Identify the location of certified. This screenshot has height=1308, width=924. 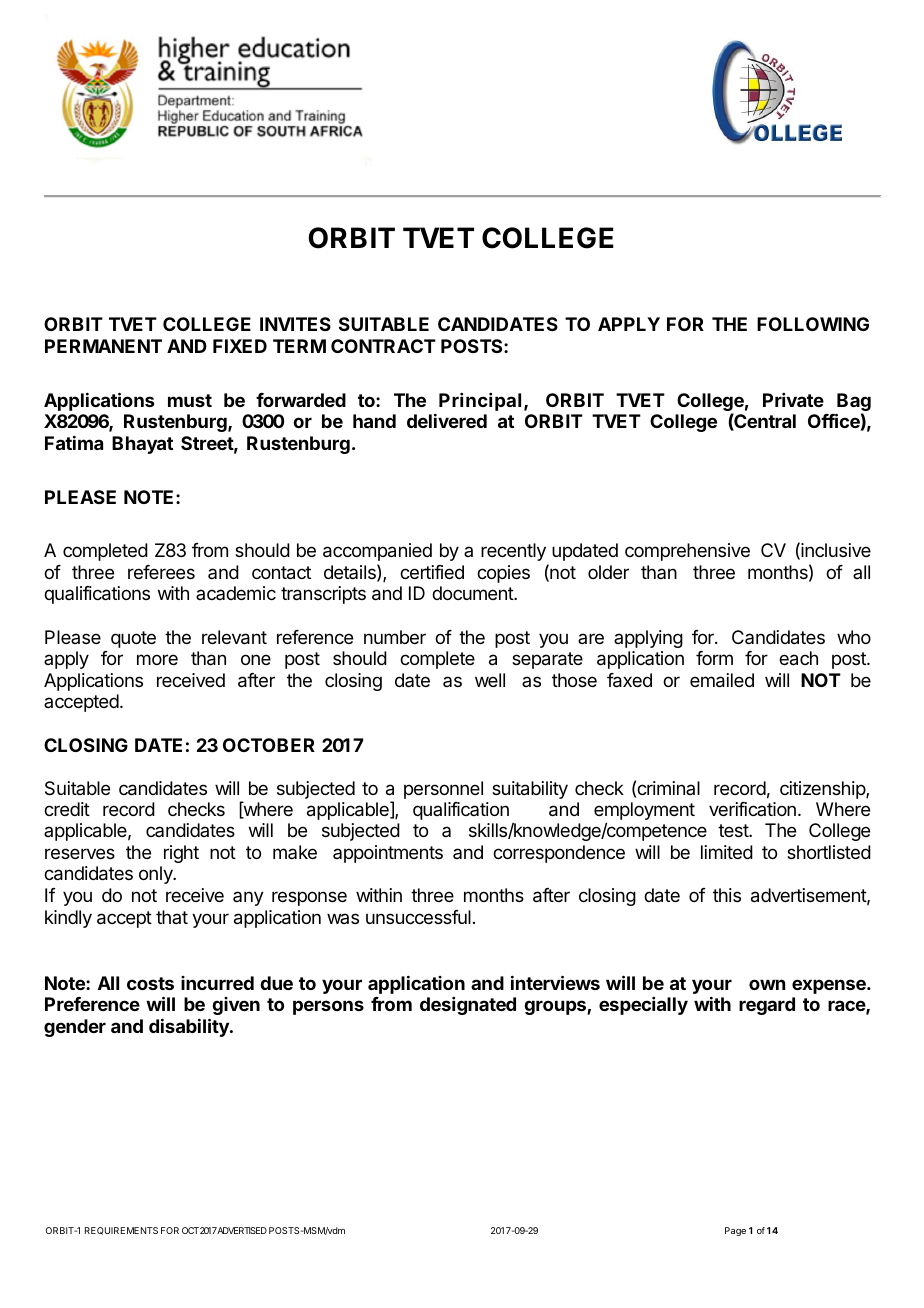
(432, 572).
